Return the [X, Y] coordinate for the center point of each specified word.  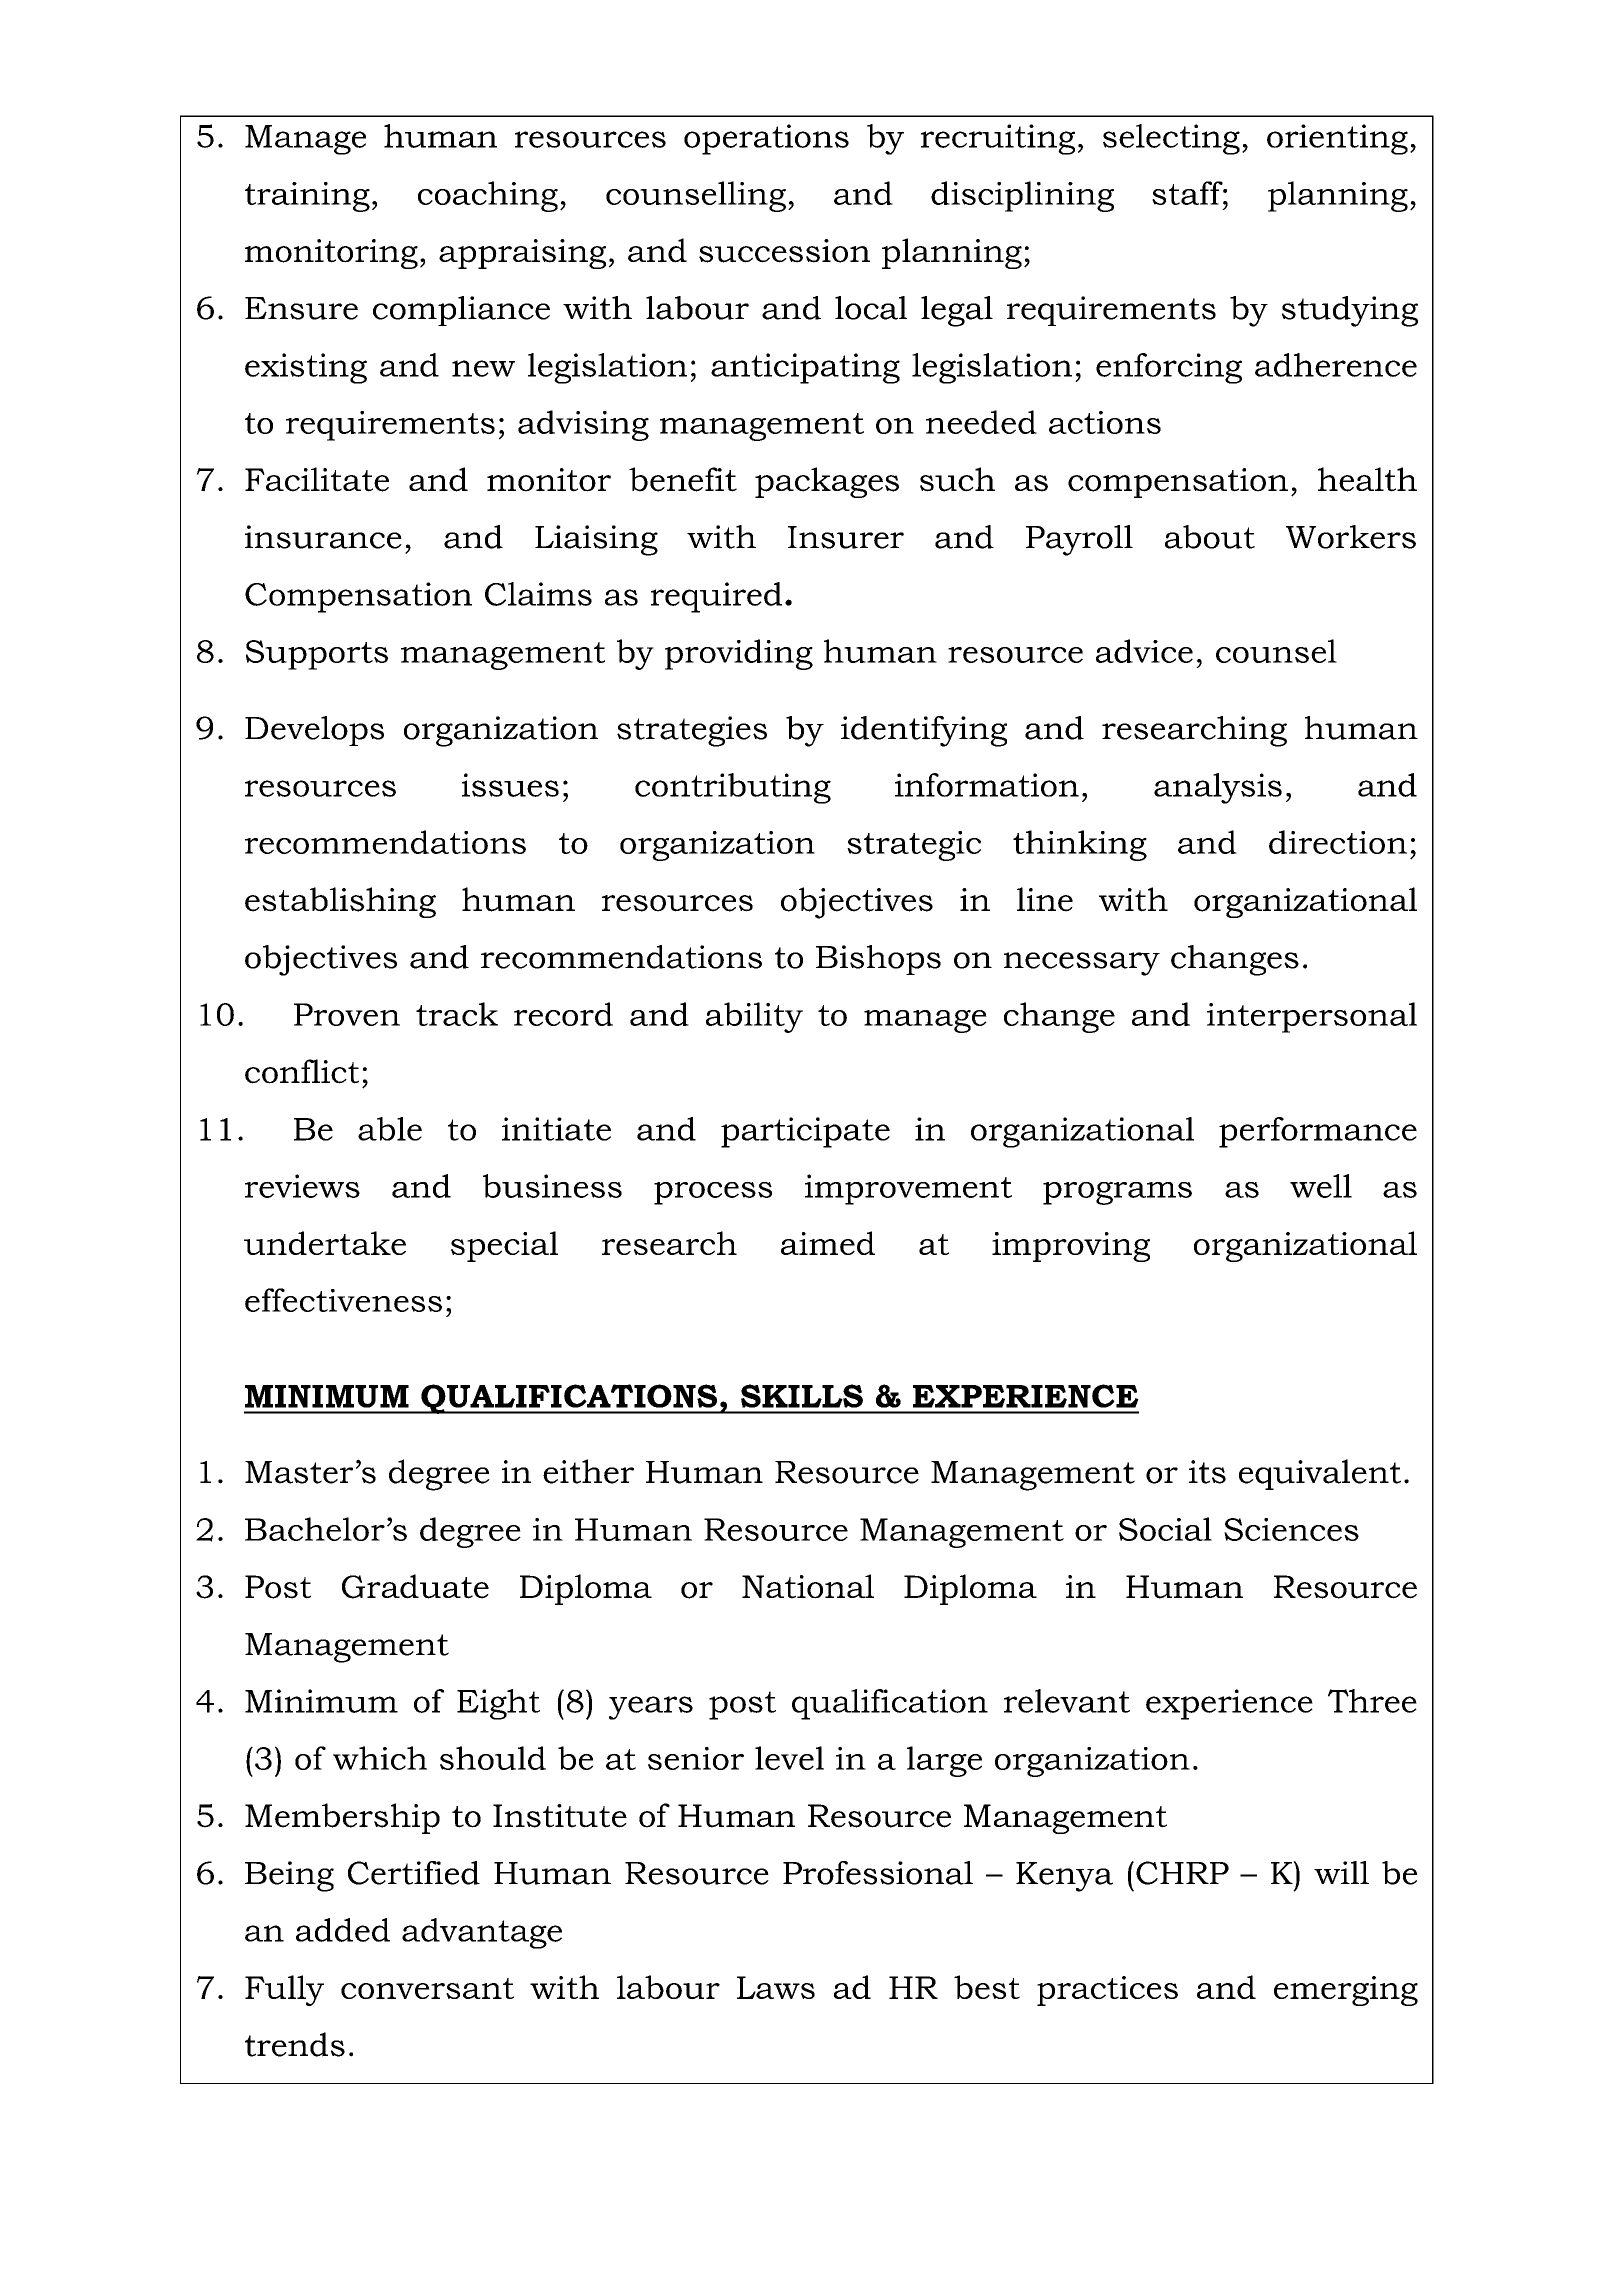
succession [784, 251]
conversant [427, 1988]
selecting [1171, 139]
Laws [776, 1987]
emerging [1346, 1991]
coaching [488, 196]
